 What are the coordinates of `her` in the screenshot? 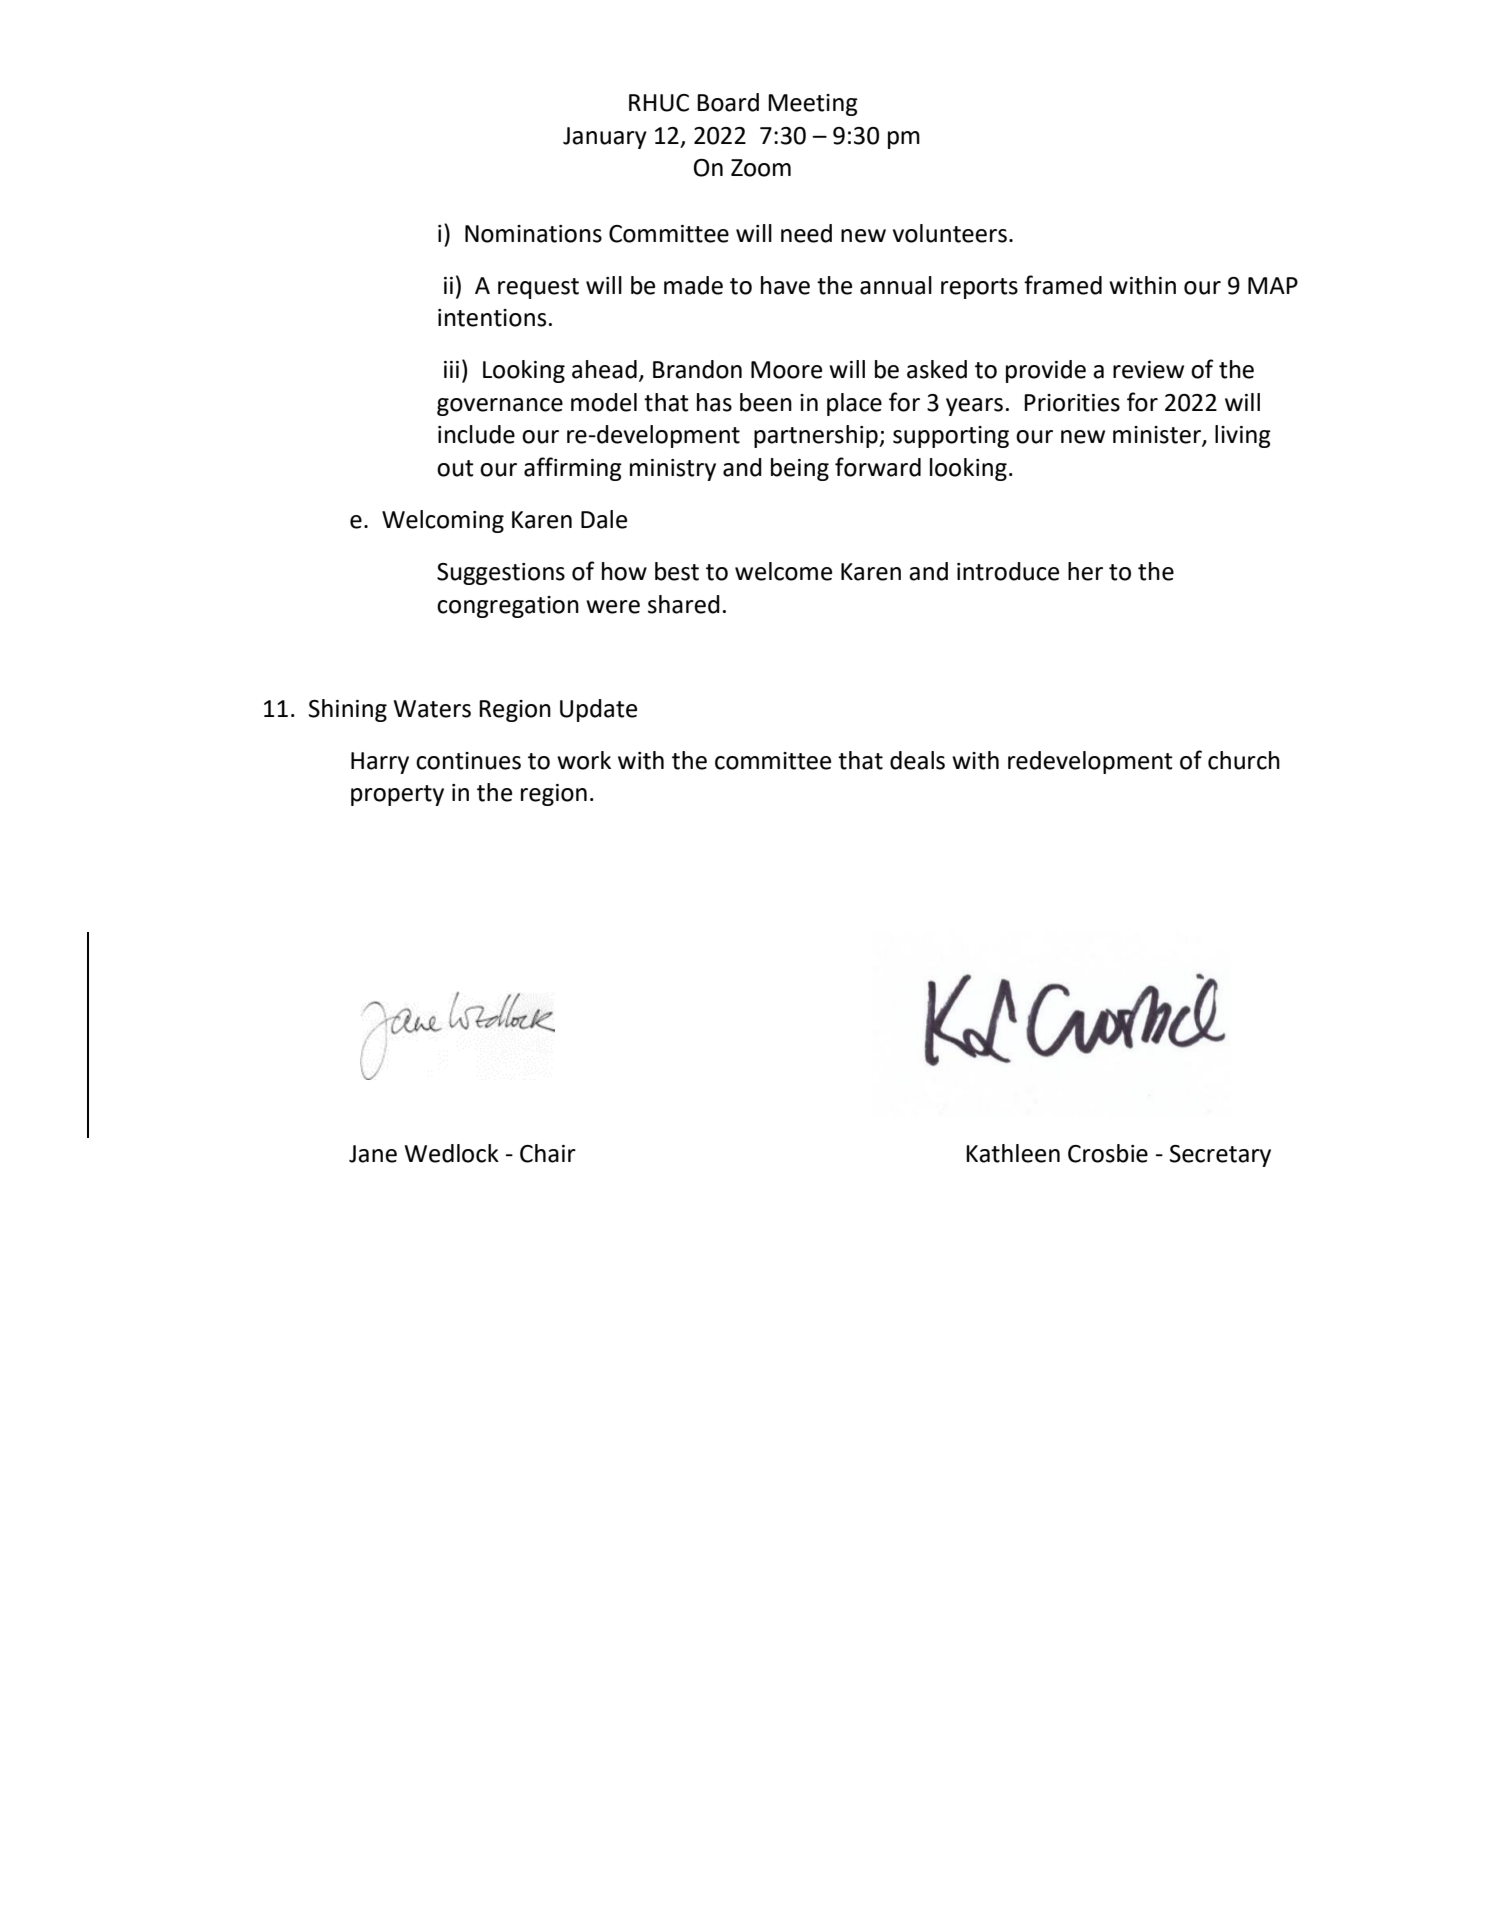 It's located at (1085, 571).
